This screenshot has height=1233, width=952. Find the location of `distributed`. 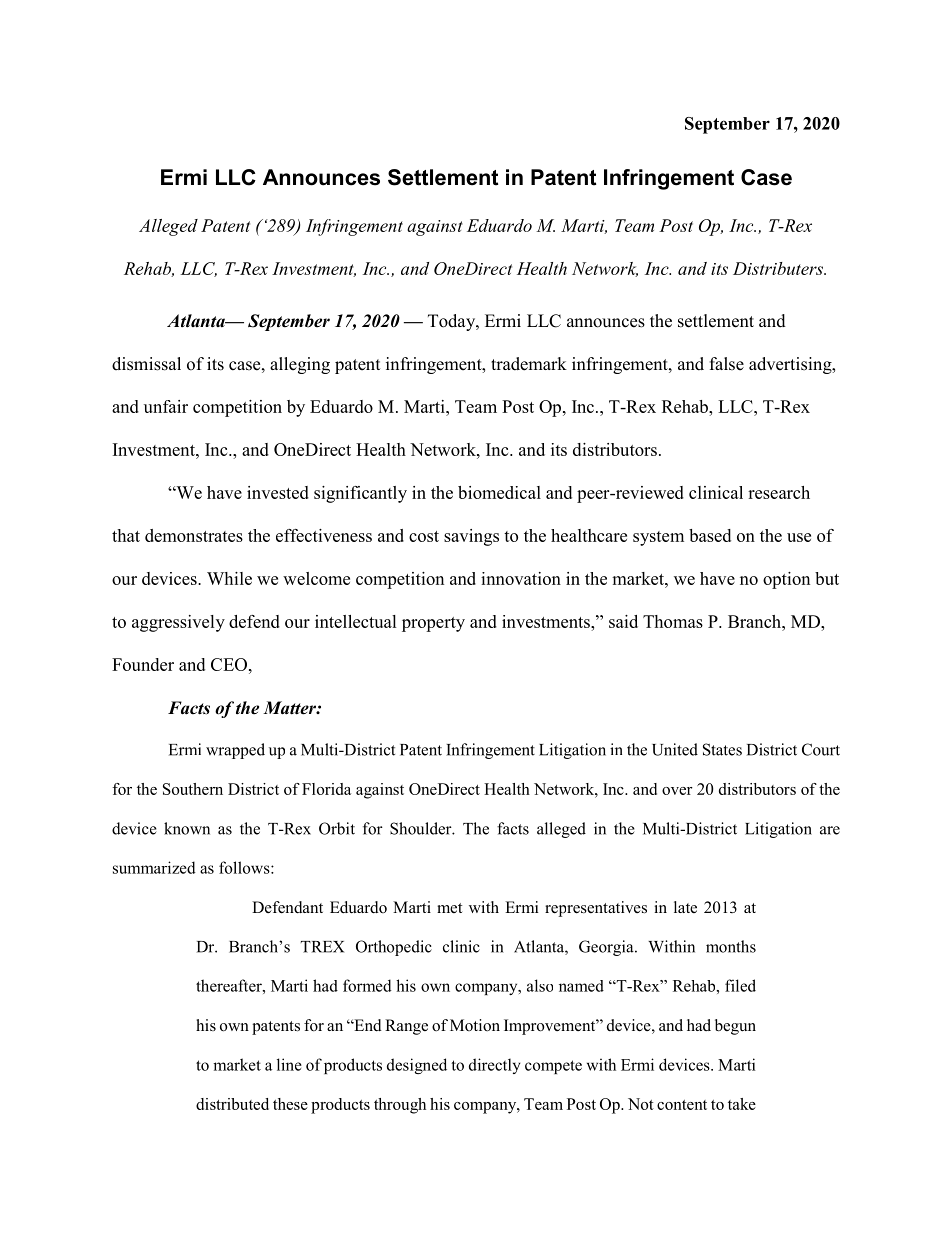

distributed is located at coordinates (232, 1104).
